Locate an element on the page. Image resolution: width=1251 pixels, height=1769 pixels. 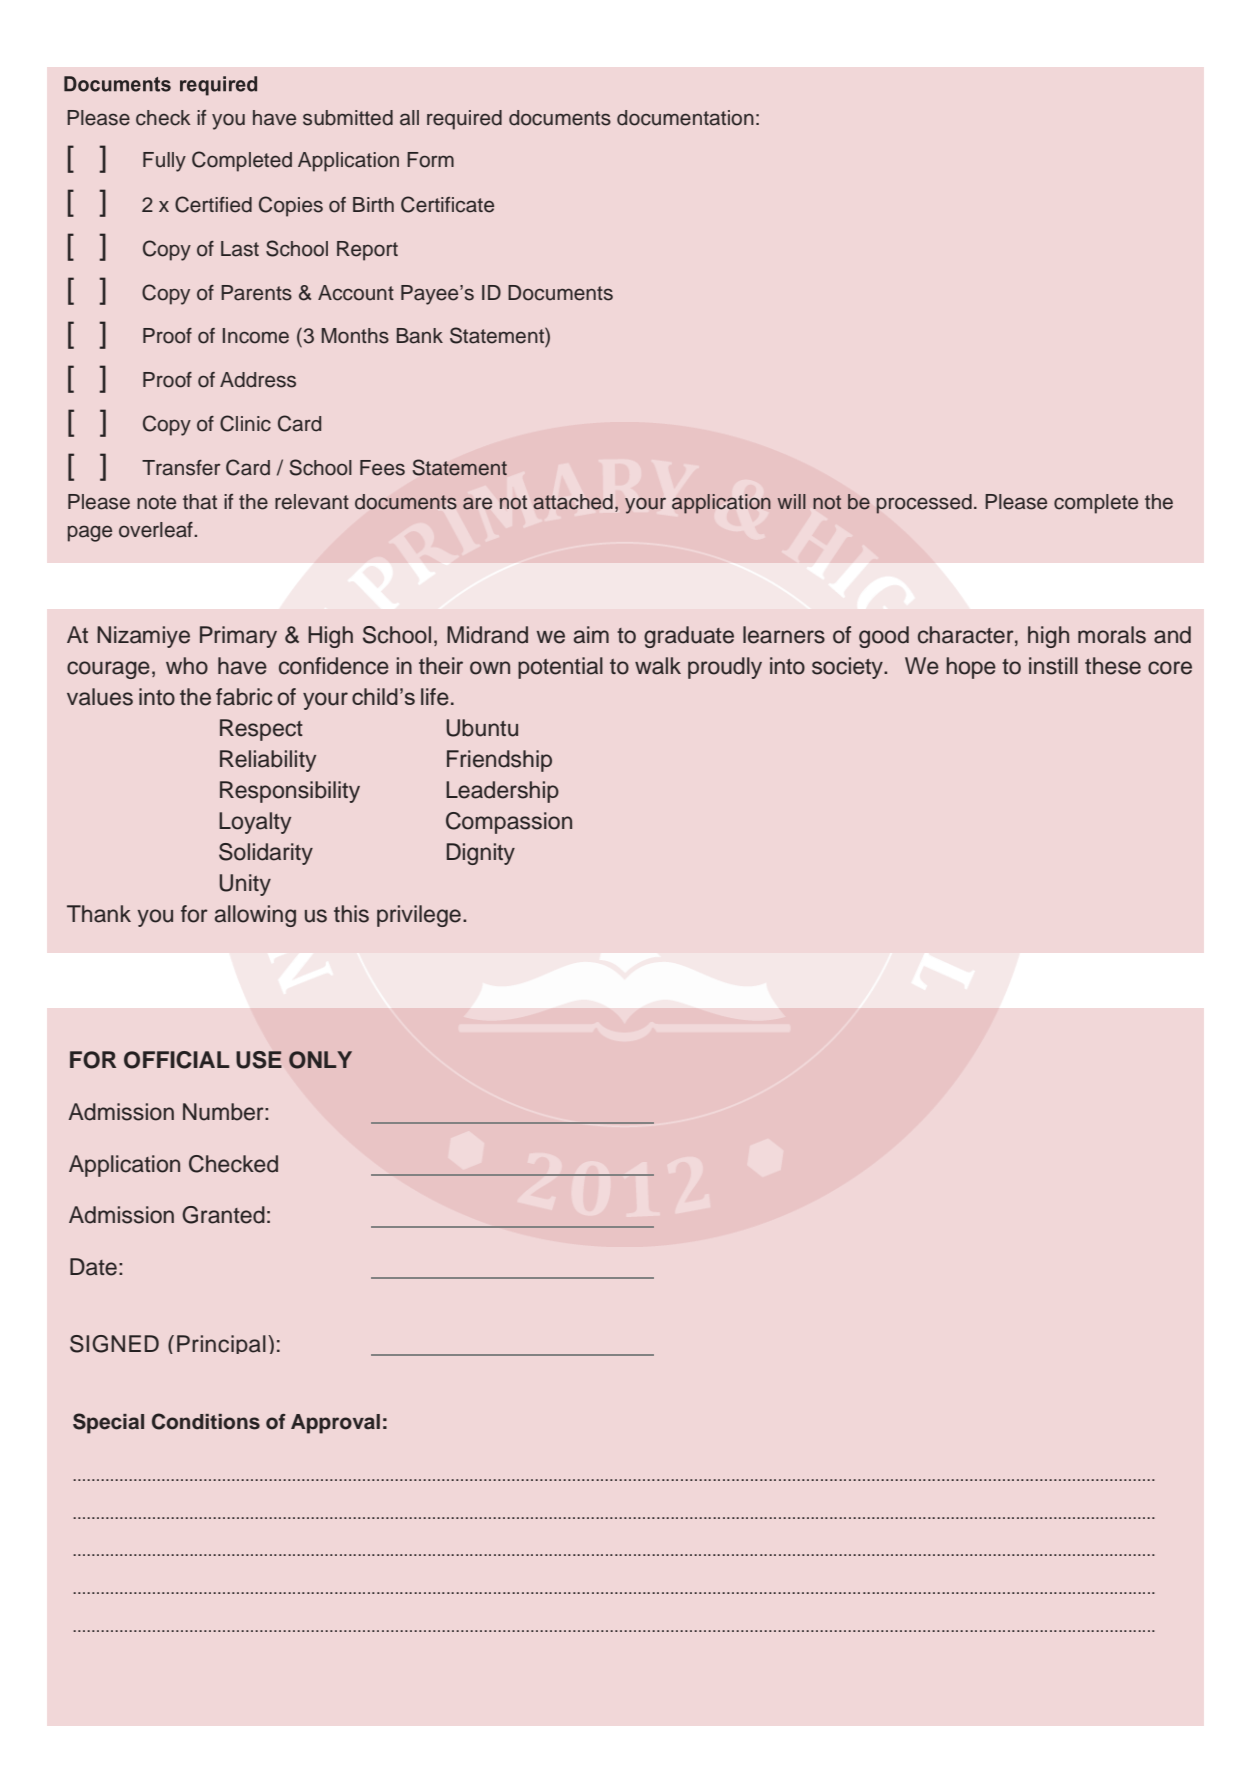
Friendship is located at coordinates (499, 761).
